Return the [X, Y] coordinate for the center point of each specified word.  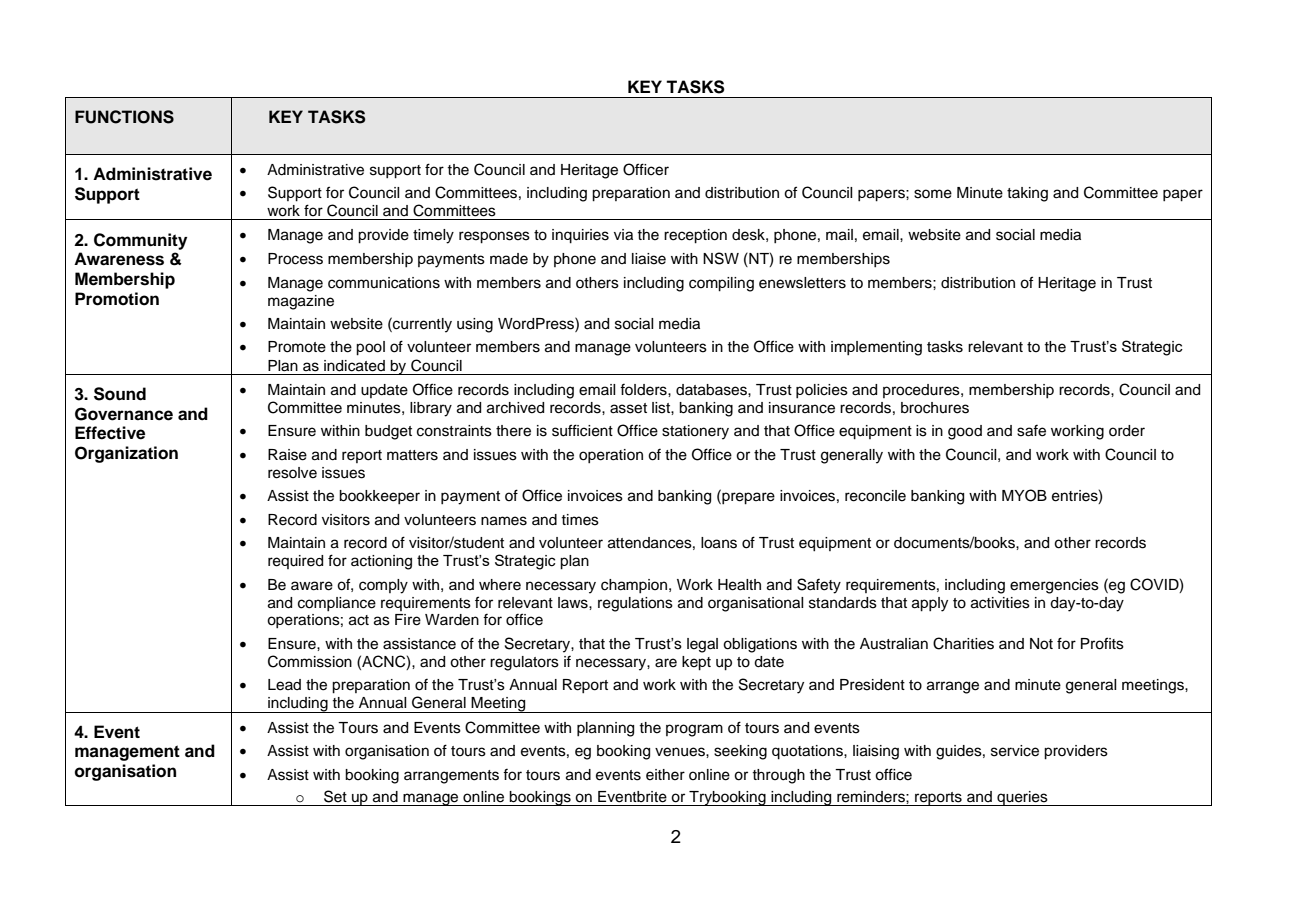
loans [719, 543]
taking [1027, 194]
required [295, 562]
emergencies [1054, 586]
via [623, 235]
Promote [297, 347]
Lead [284, 685]
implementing [876, 348]
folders [644, 390]
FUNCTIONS [124, 117]
